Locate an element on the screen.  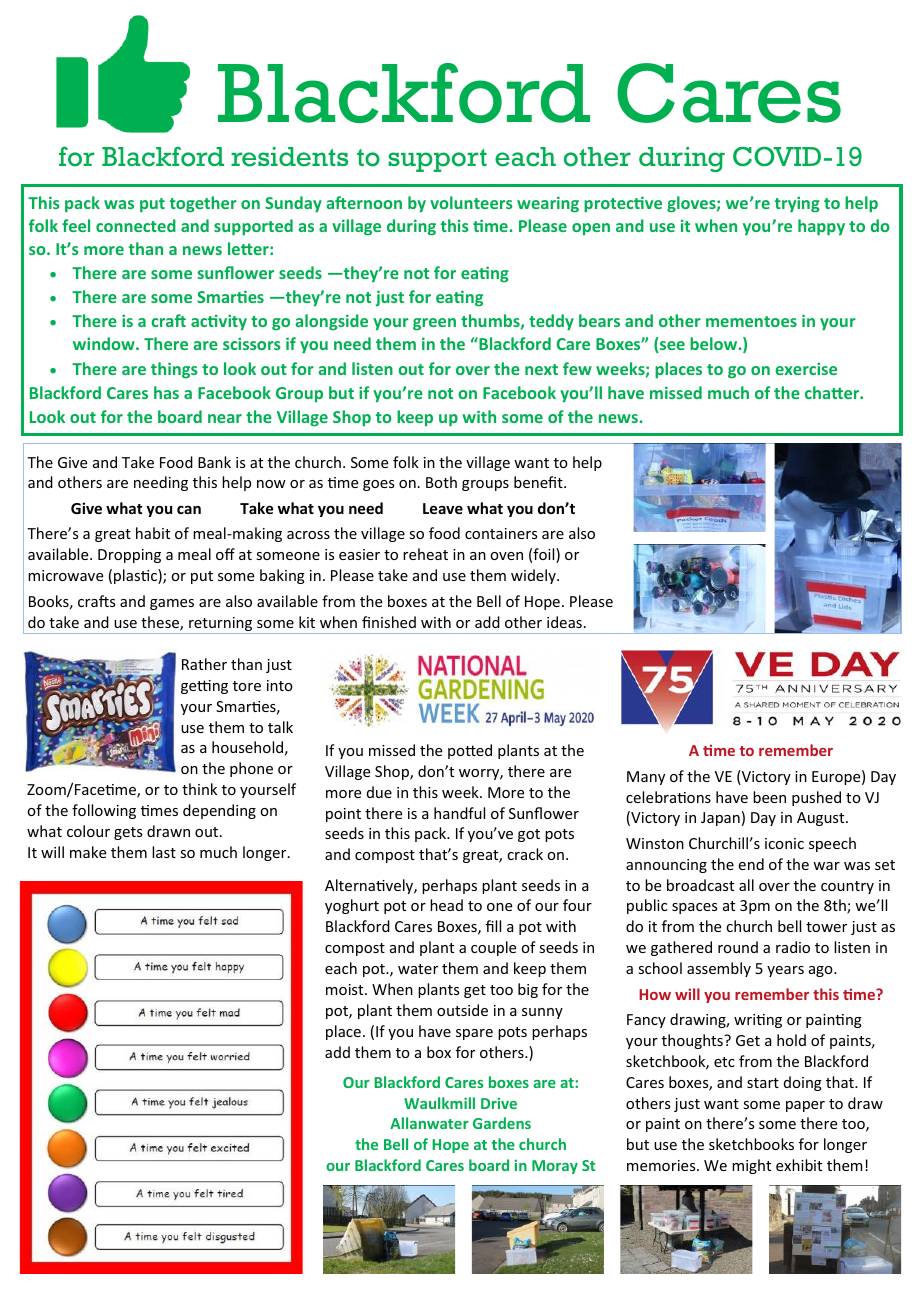
been is located at coordinates (769, 797).
